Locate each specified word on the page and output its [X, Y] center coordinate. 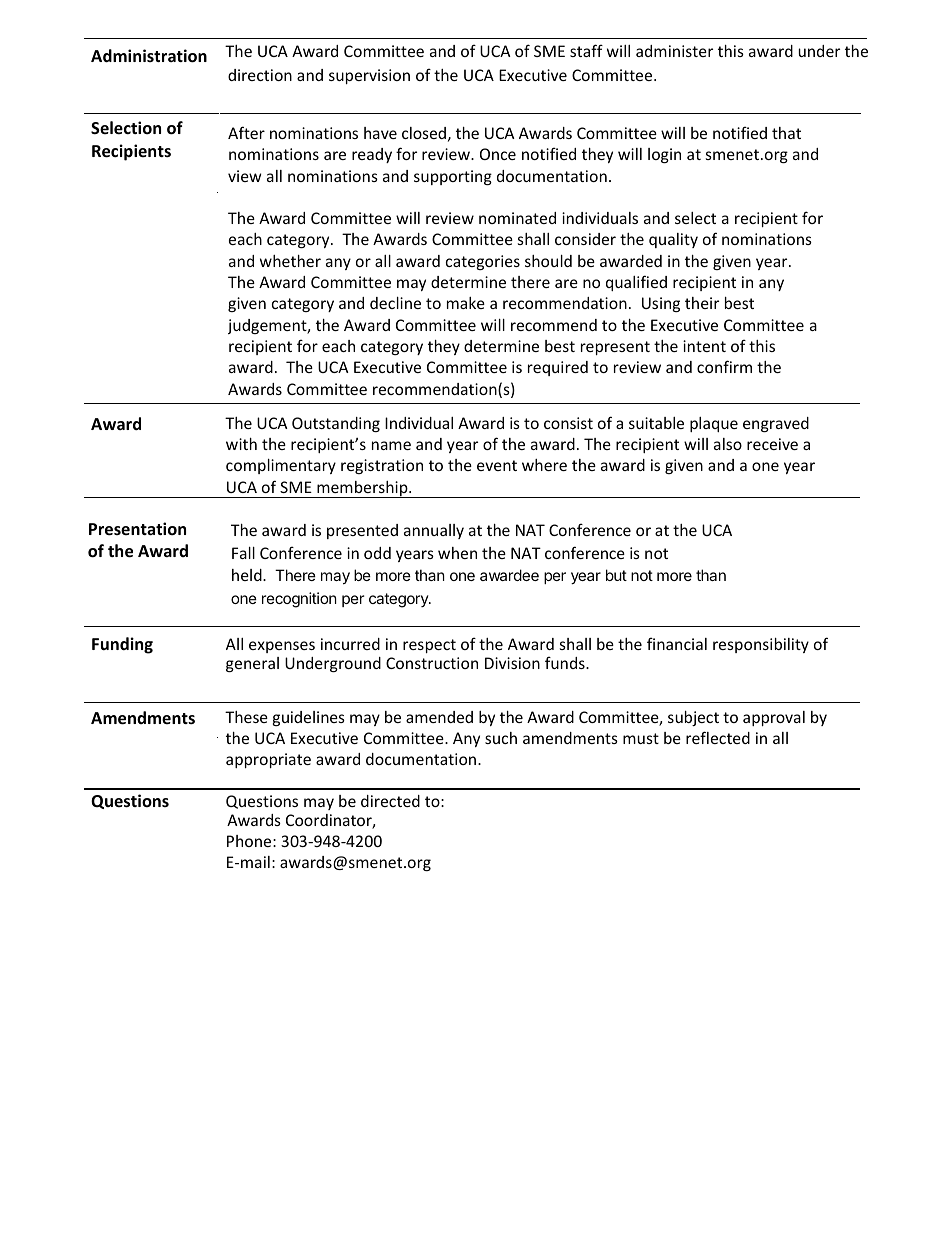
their [702, 303]
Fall [243, 553]
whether [290, 261]
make [466, 303]
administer [674, 51]
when [457, 553]
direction [260, 75]
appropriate [268, 760]
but [616, 575]
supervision [369, 76]
